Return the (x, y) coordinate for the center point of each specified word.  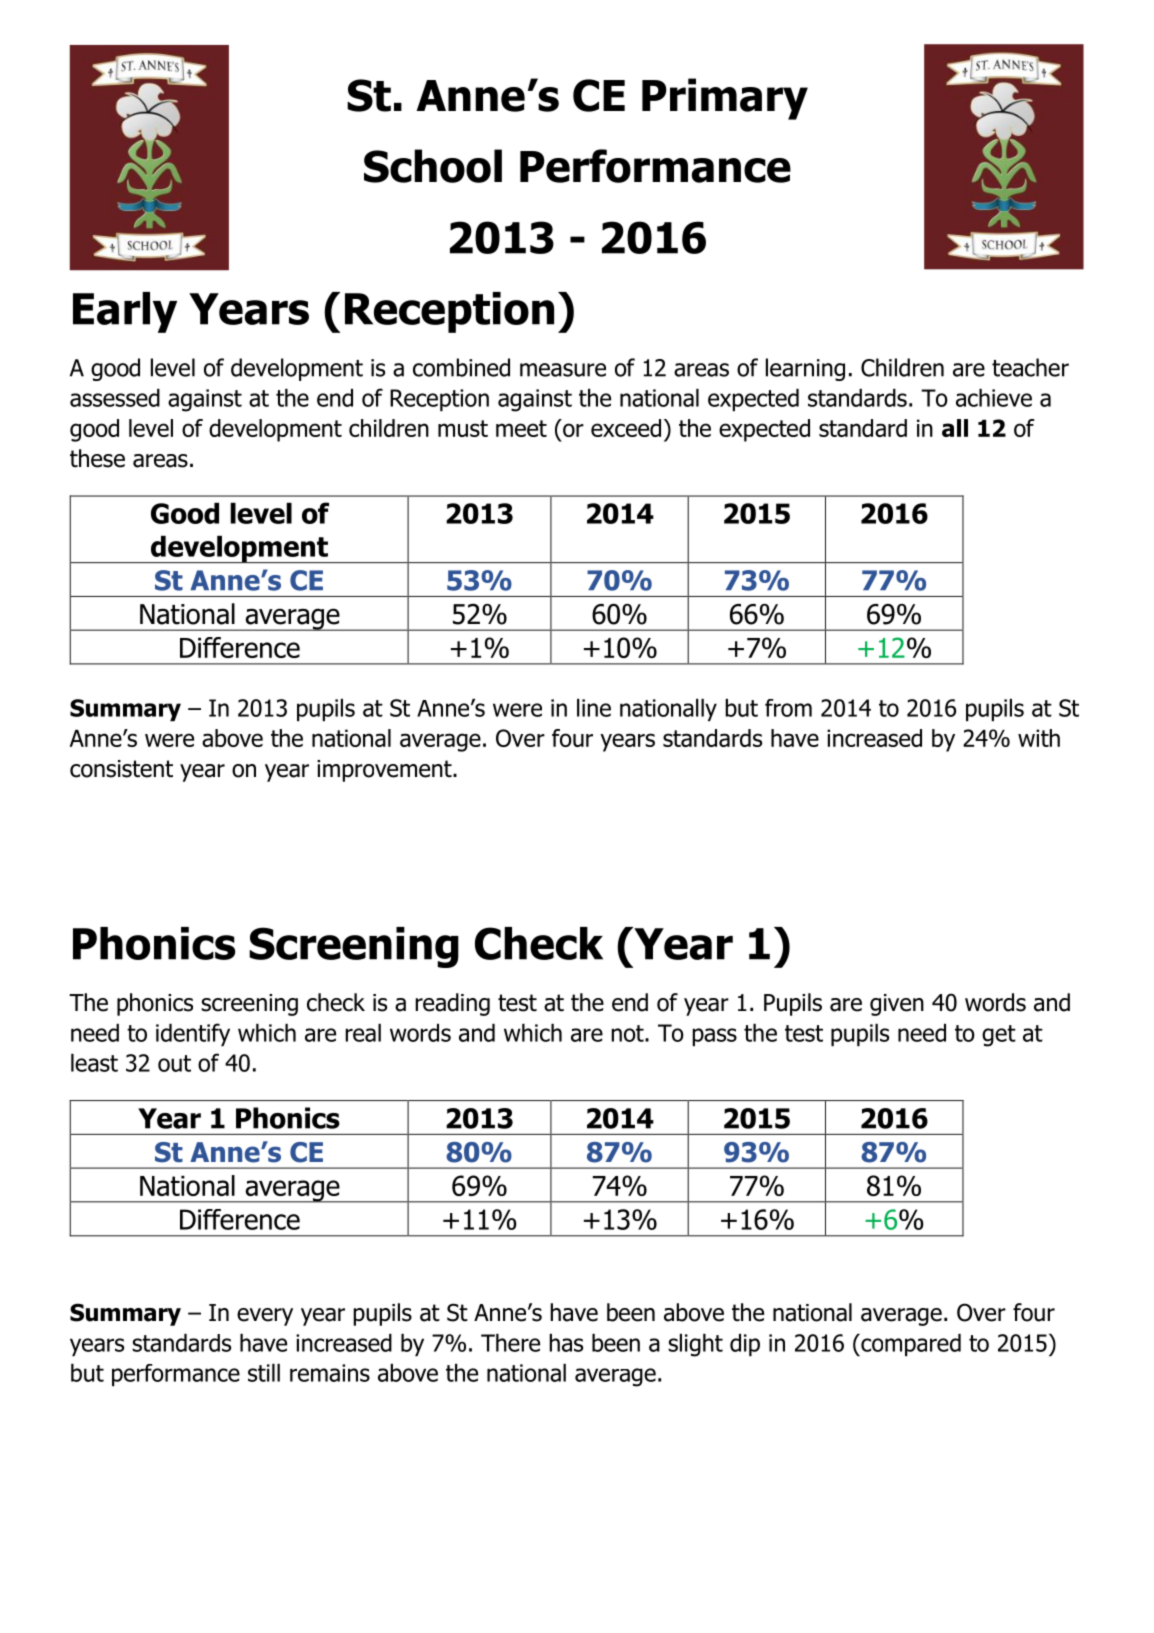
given (897, 1005)
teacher (1030, 367)
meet (521, 428)
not (628, 1033)
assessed (115, 398)
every (265, 1317)
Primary (725, 99)
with (1039, 738)
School (433, 166)
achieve (994, 398)
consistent (121, 769)
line (594, 708)
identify (193, 1034)
